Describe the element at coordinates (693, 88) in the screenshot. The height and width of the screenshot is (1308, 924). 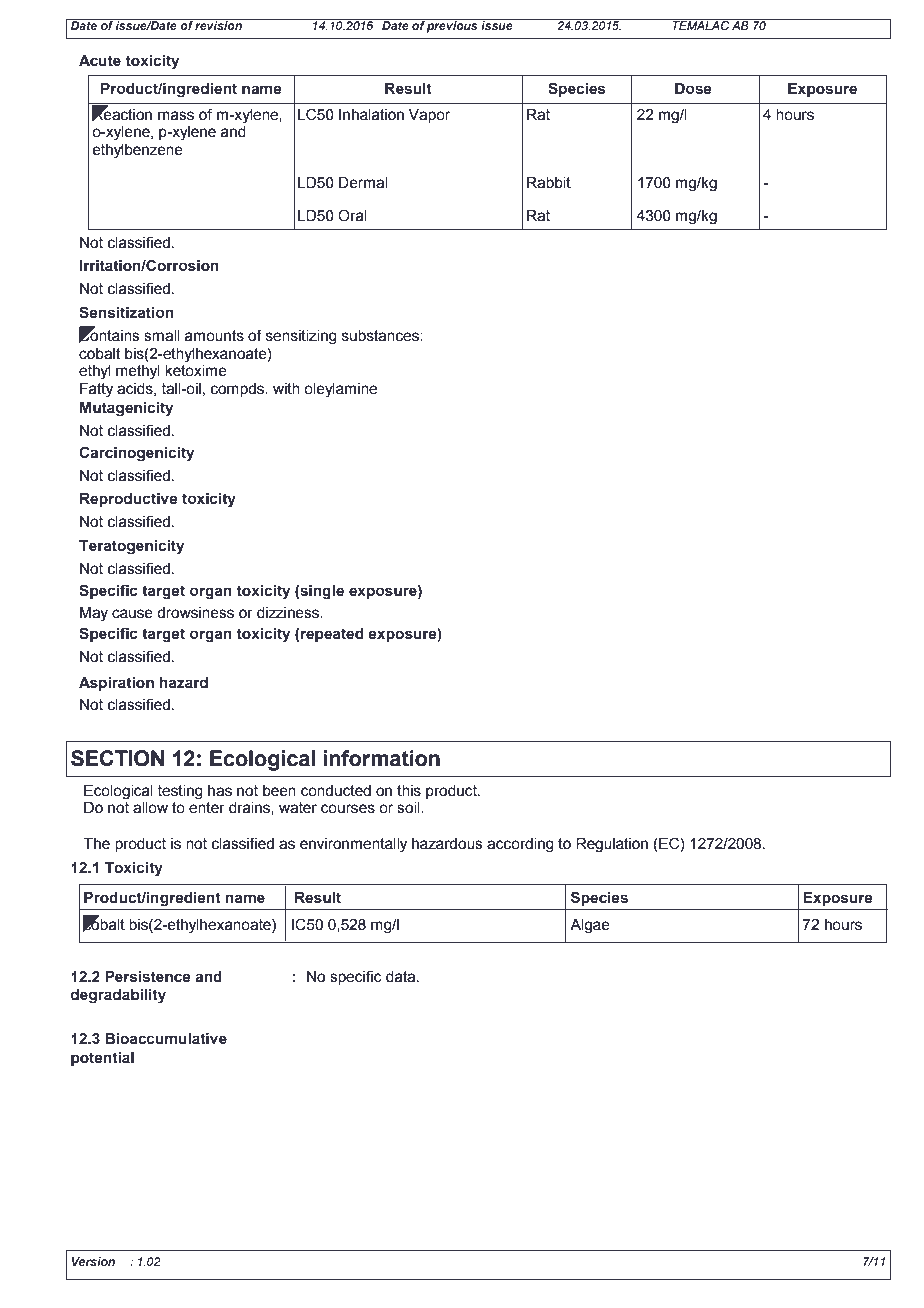
I see `Dose` at that location.
